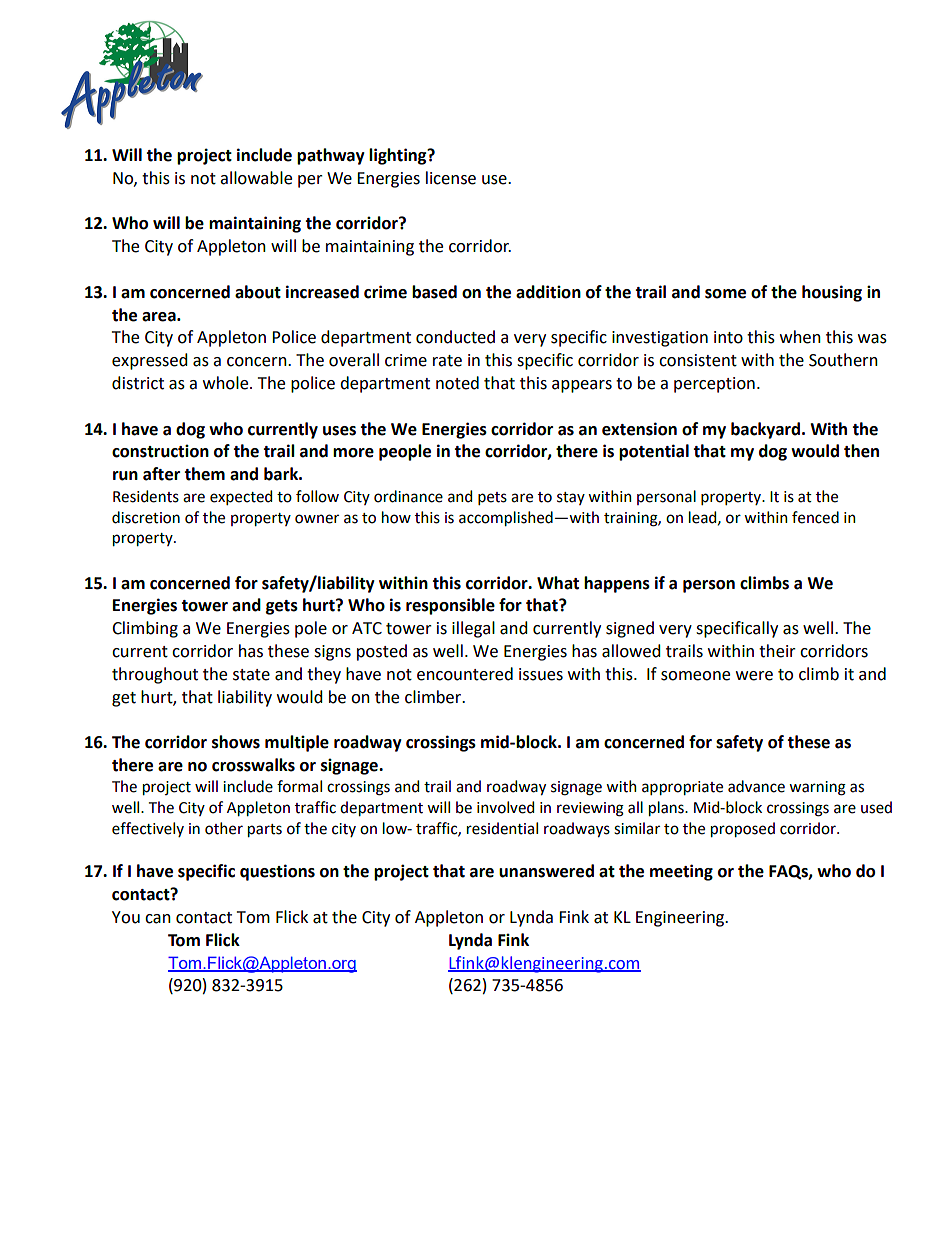 The image size is (952, 1233). I want to click on can, so click(158, 919).
